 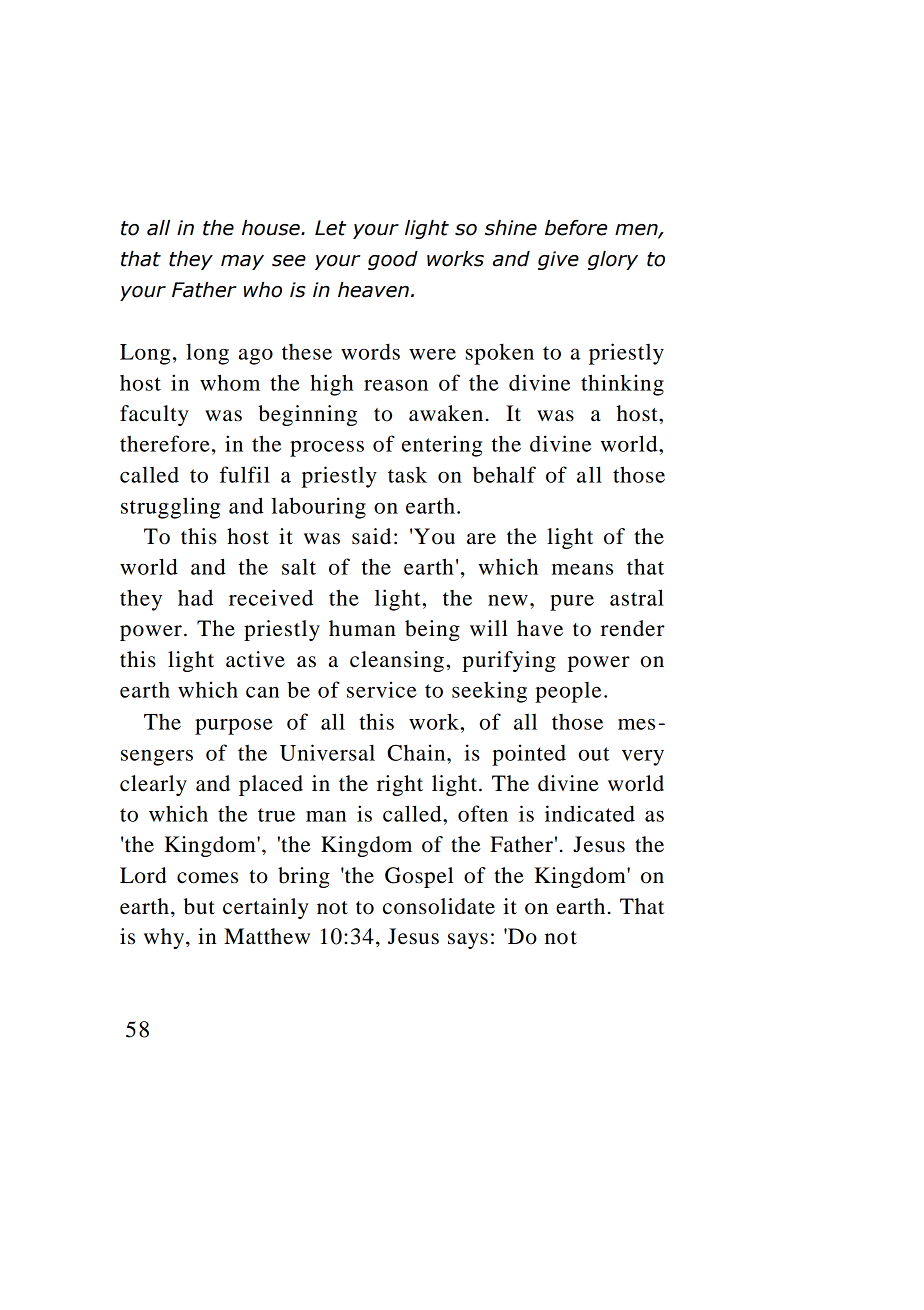 I want to click on service, so click(x=382, y=689).
